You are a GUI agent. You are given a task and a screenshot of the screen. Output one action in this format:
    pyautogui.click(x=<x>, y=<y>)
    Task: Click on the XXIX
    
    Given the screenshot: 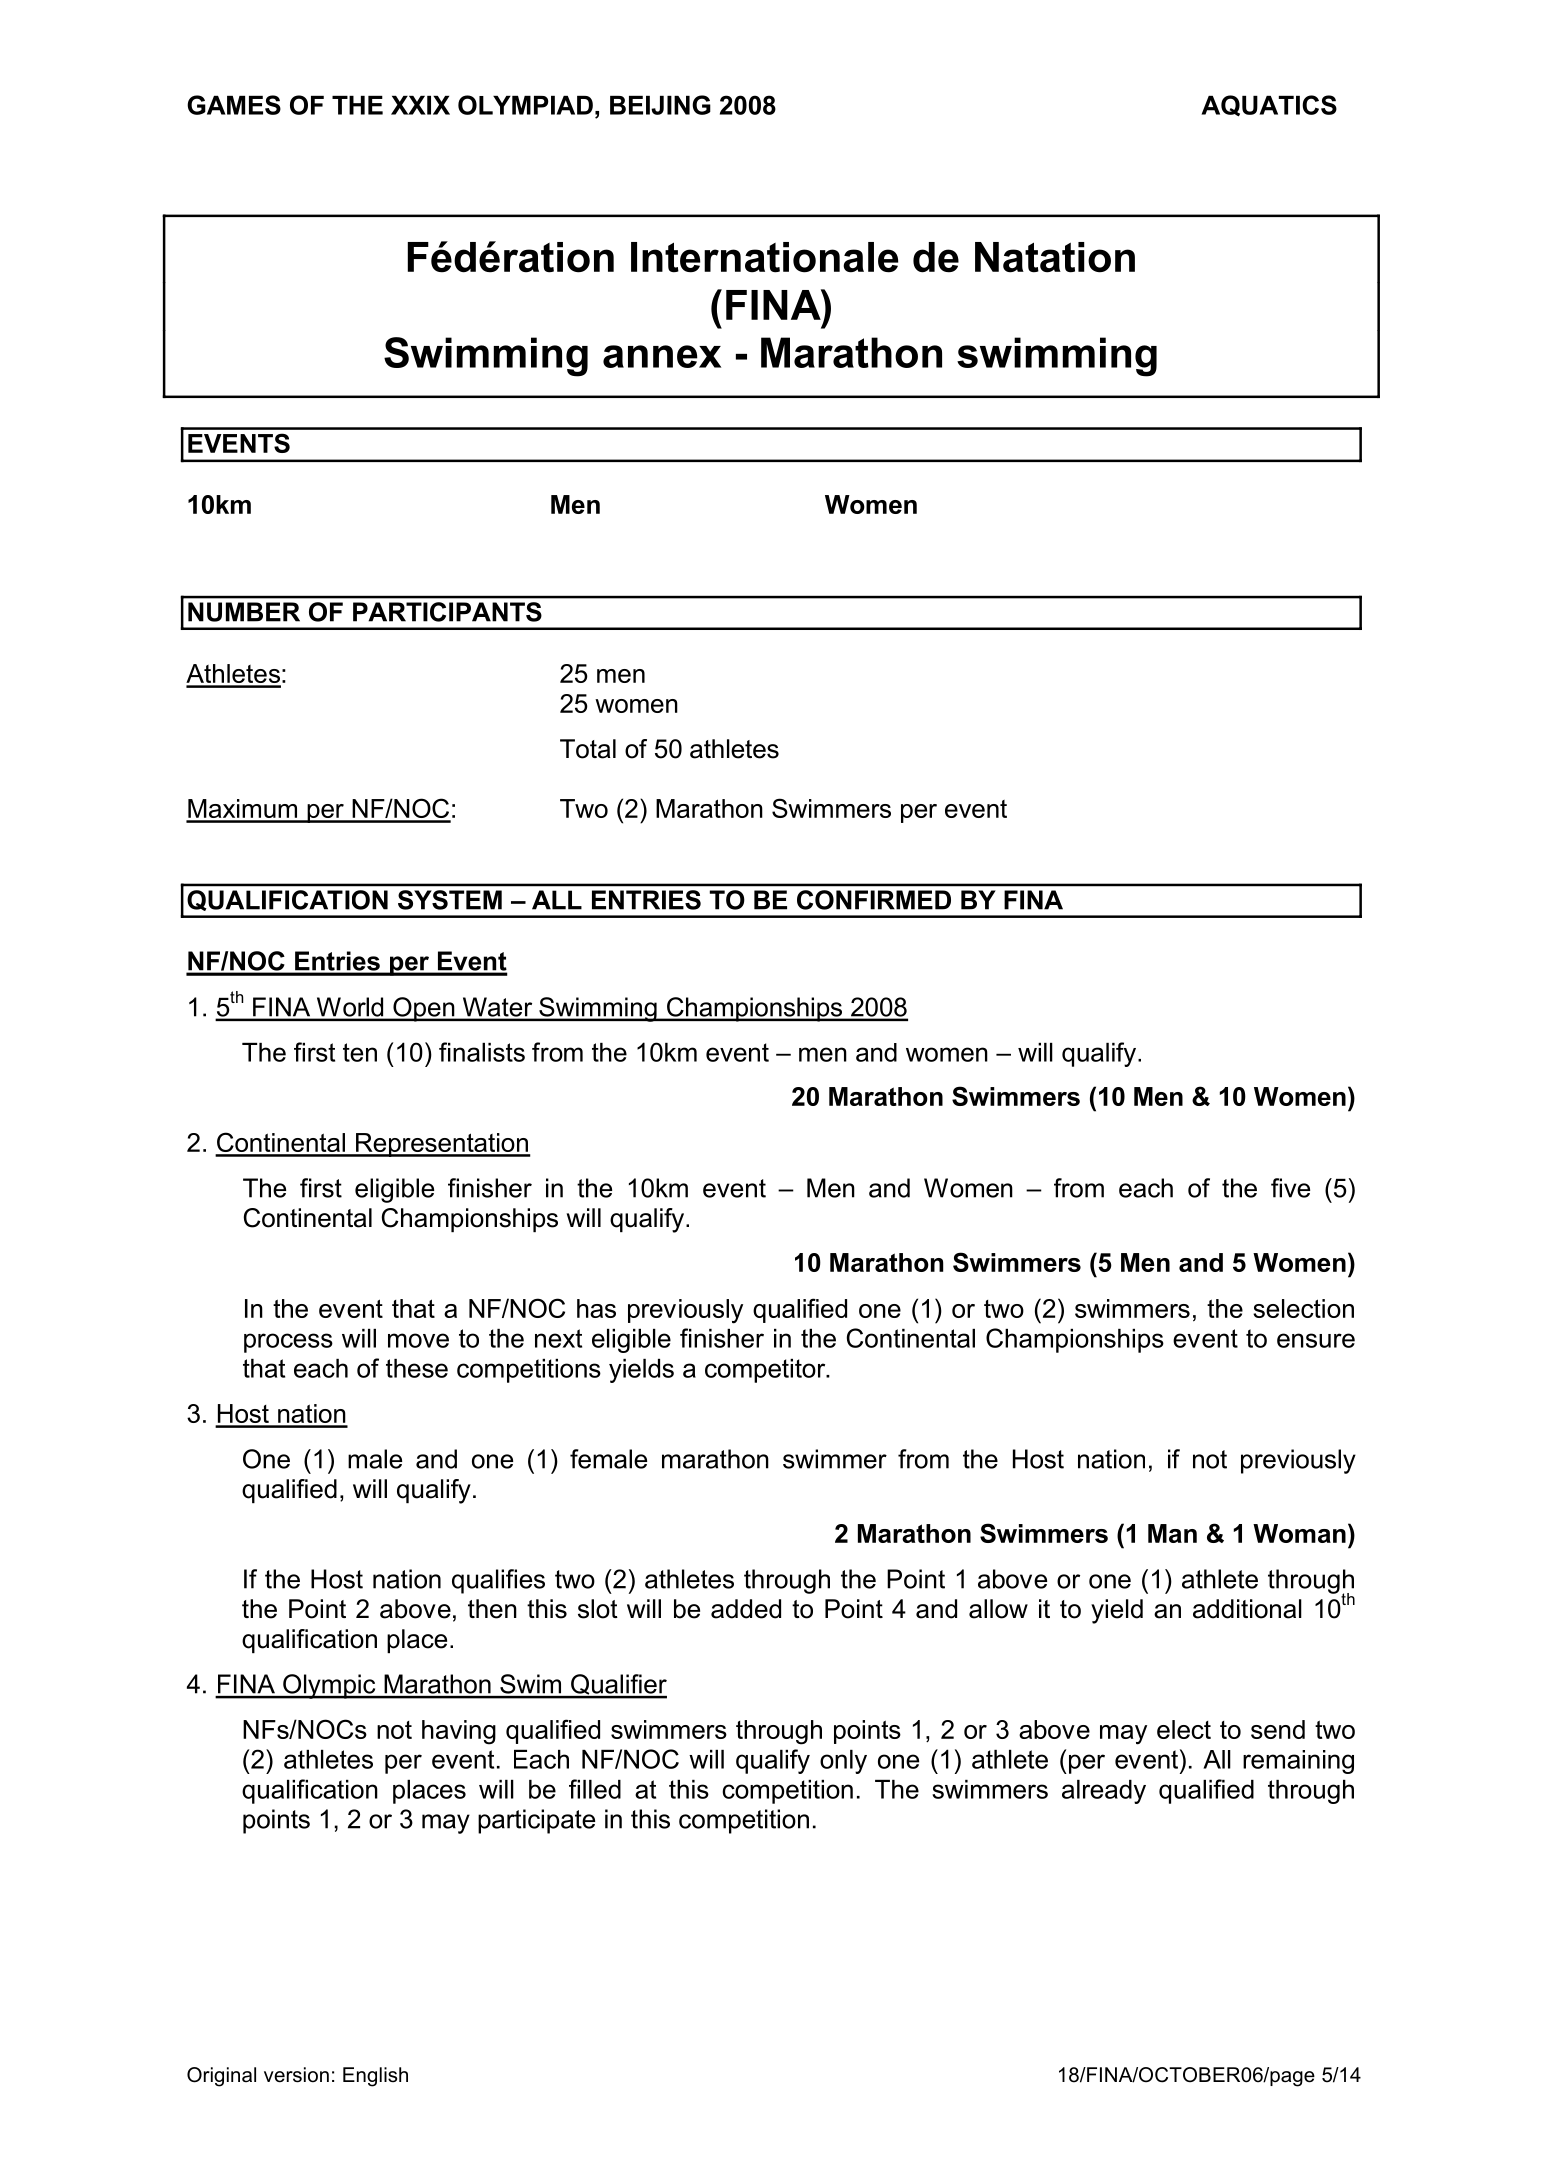 What is the action you would take?
    pyautogui.click(x=420, y=105)
